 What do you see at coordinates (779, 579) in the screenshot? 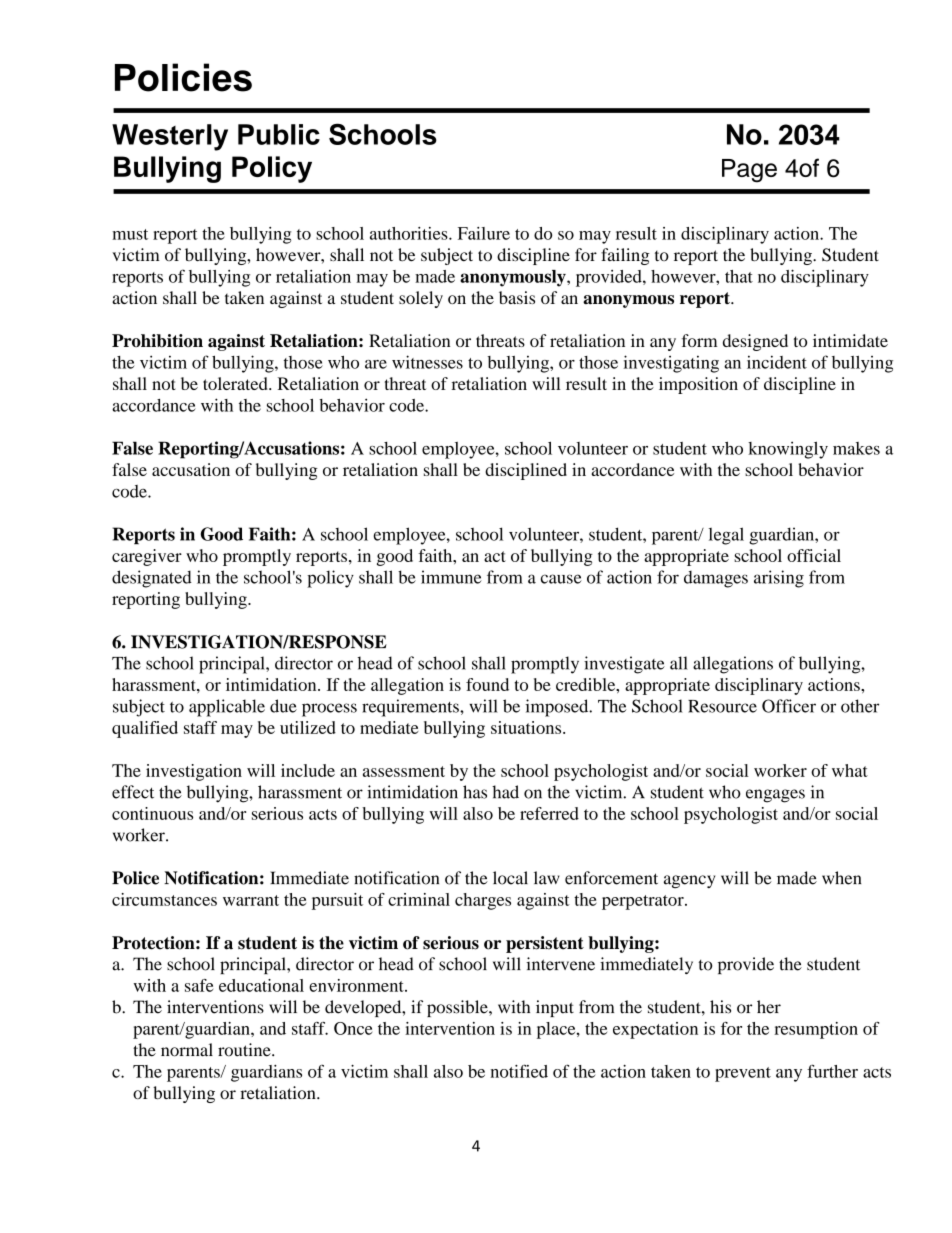
I see `arising` at bounding box center [779, 579].
